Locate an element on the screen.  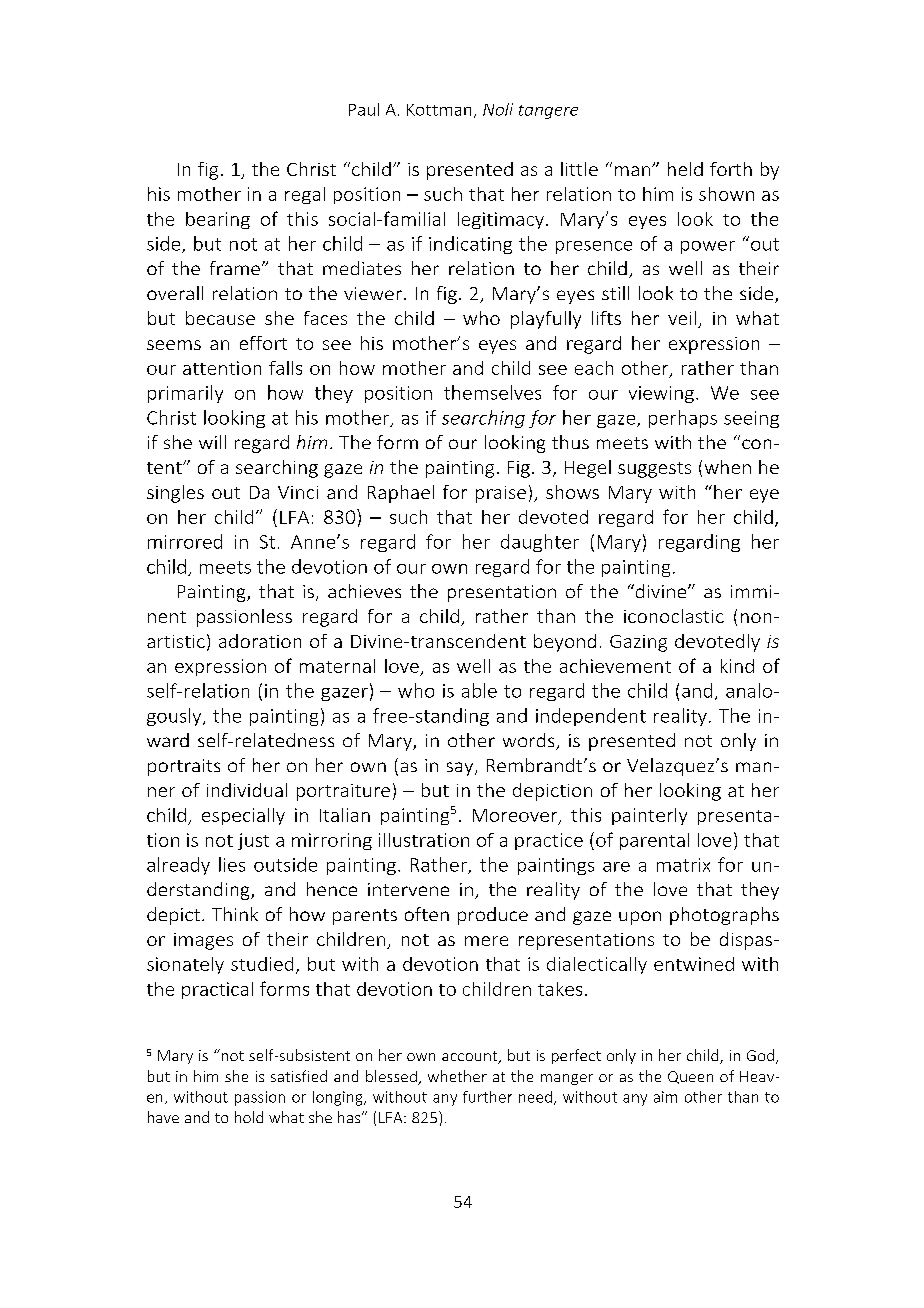
mirrored is located at coordinates (185, 541).
